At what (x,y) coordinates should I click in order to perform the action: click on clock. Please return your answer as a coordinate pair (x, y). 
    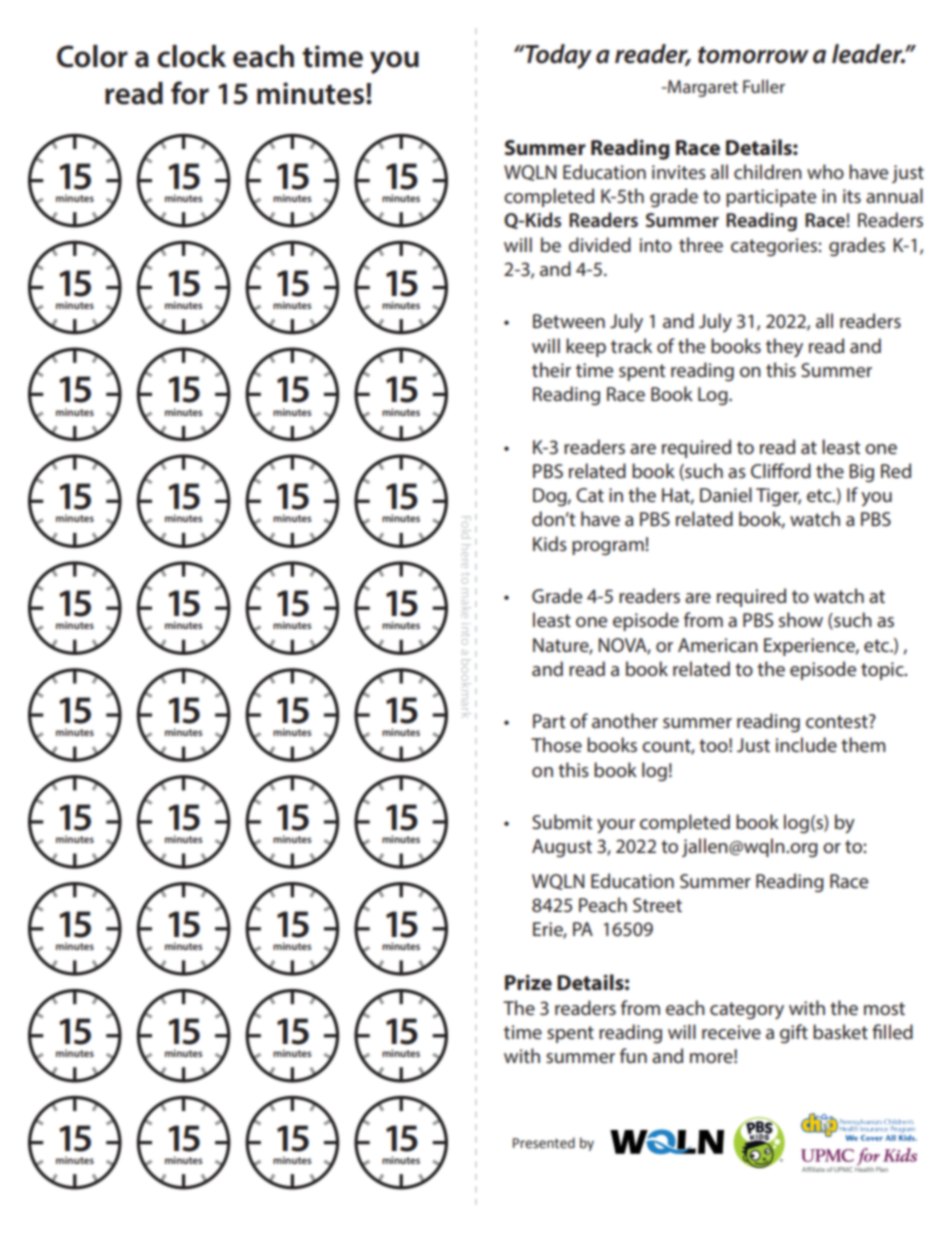
    Looking at the image, I should click on (191, 56).
